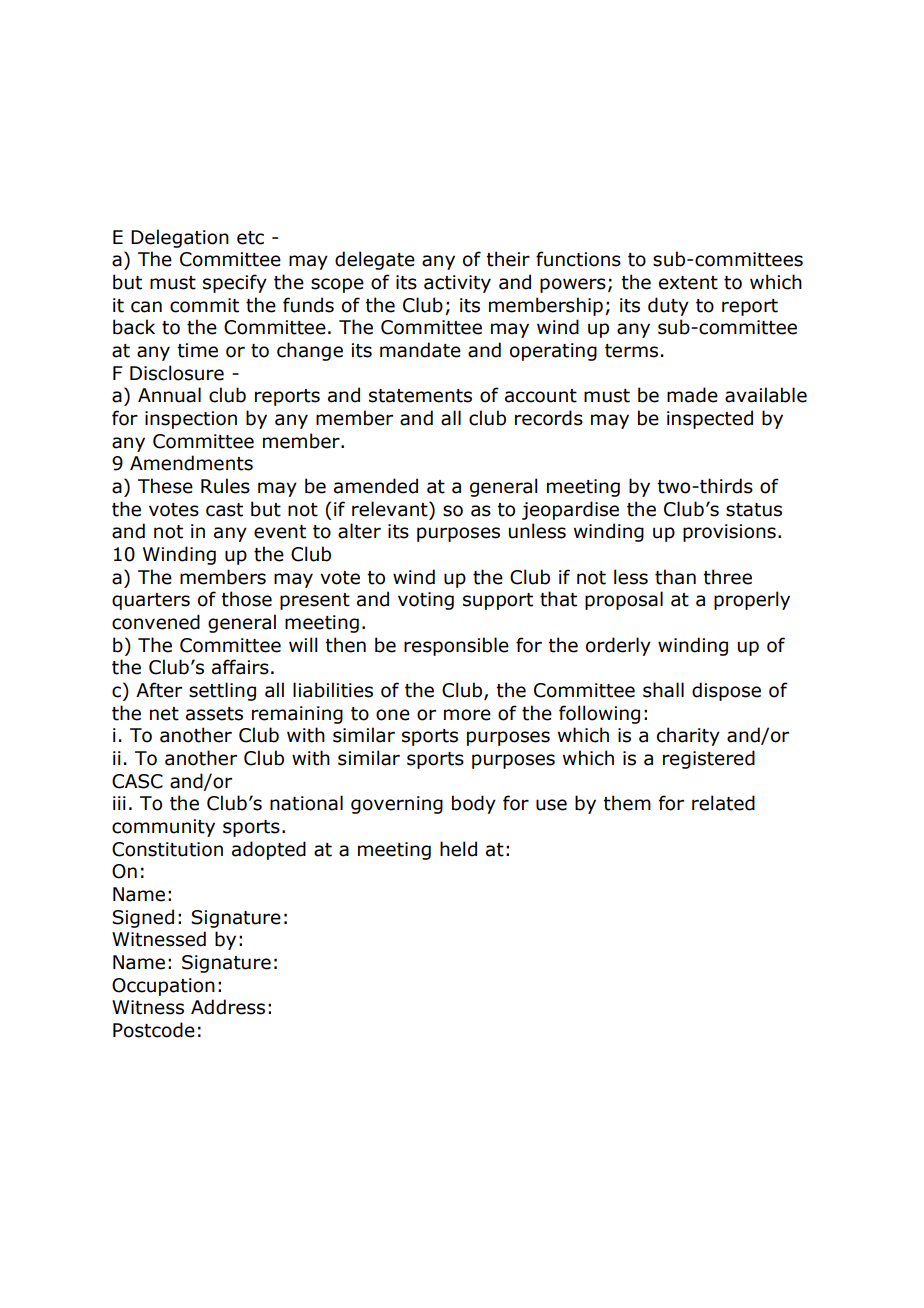 This screenshot has height=1308, width=924. What do you see at coordinates (688, 283) in the screenshot?
I see `extent` at bounding box center [688, 283].
